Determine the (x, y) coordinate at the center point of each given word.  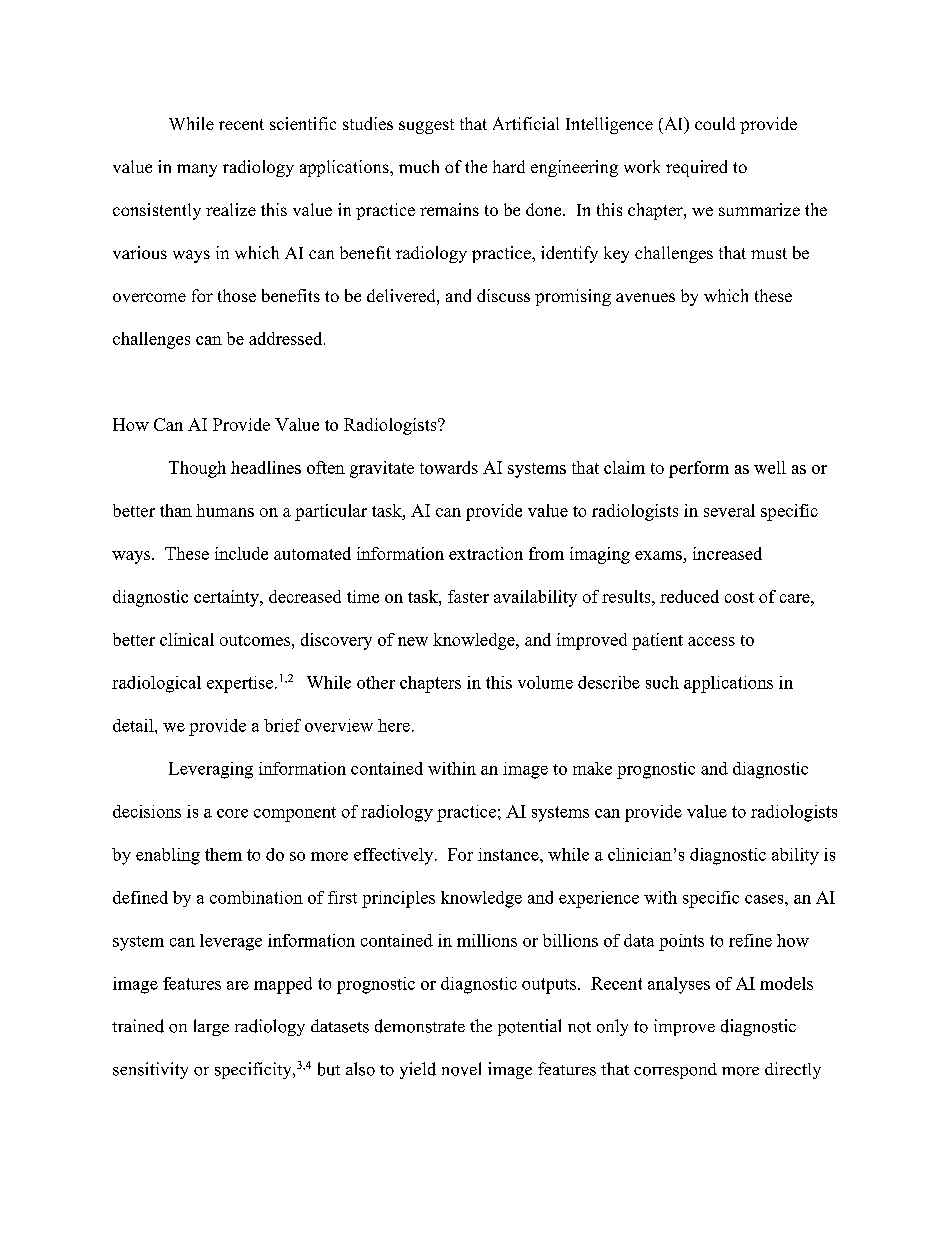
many (197, 170)
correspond (675, 1071)
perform (699, 469)
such (662, 682)
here (394, 725)
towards (449, 467)
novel (461, 1069)
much (419, 166)
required (696, 168)
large (211, 1027)
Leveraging (211, 770)
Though (197, 469)
